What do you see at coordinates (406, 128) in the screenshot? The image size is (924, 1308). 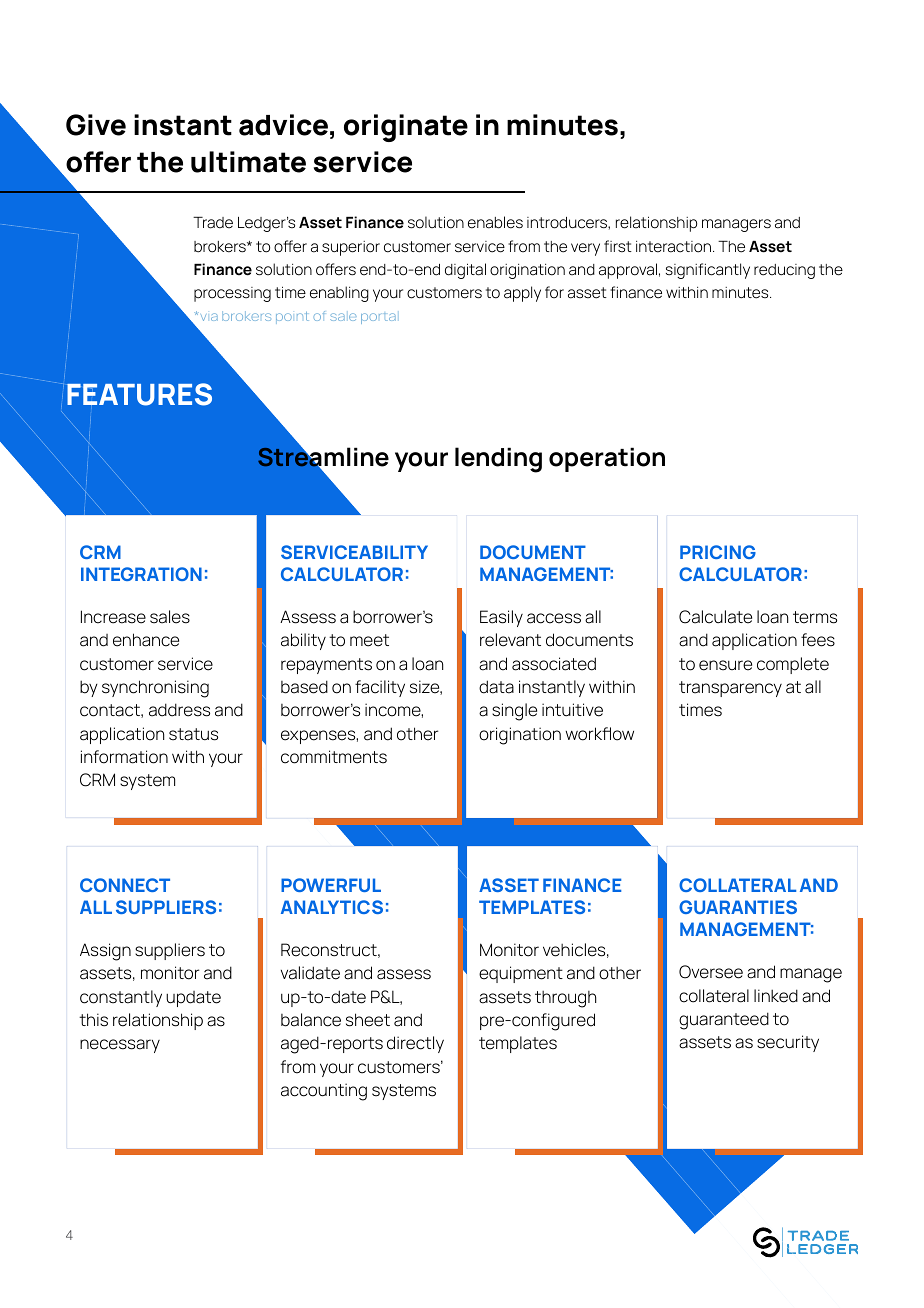 I see `originate` at bounding box center [406, 128].
